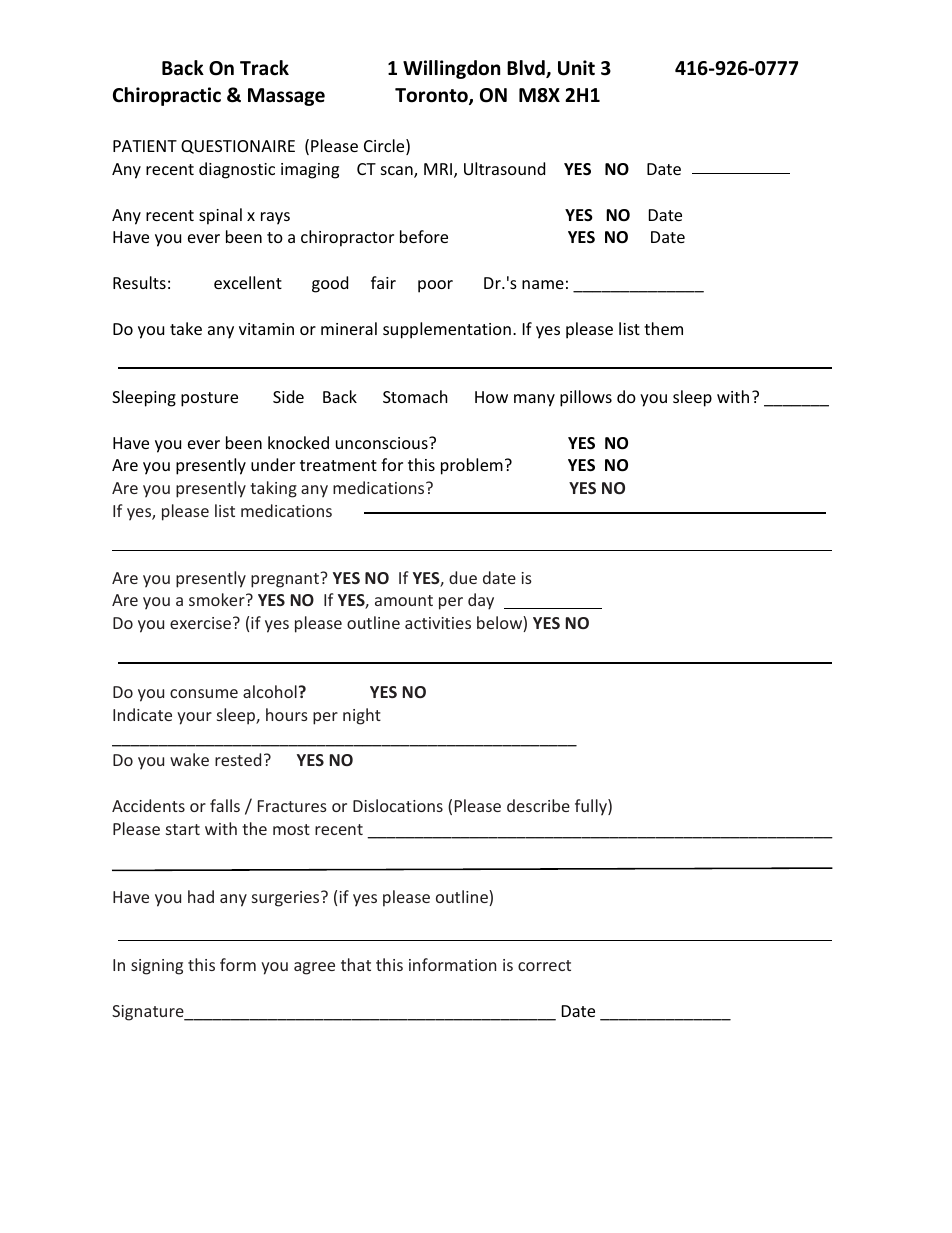  Describe the element at coordinates (472, 466) in the document. I see `problem` at that location.
